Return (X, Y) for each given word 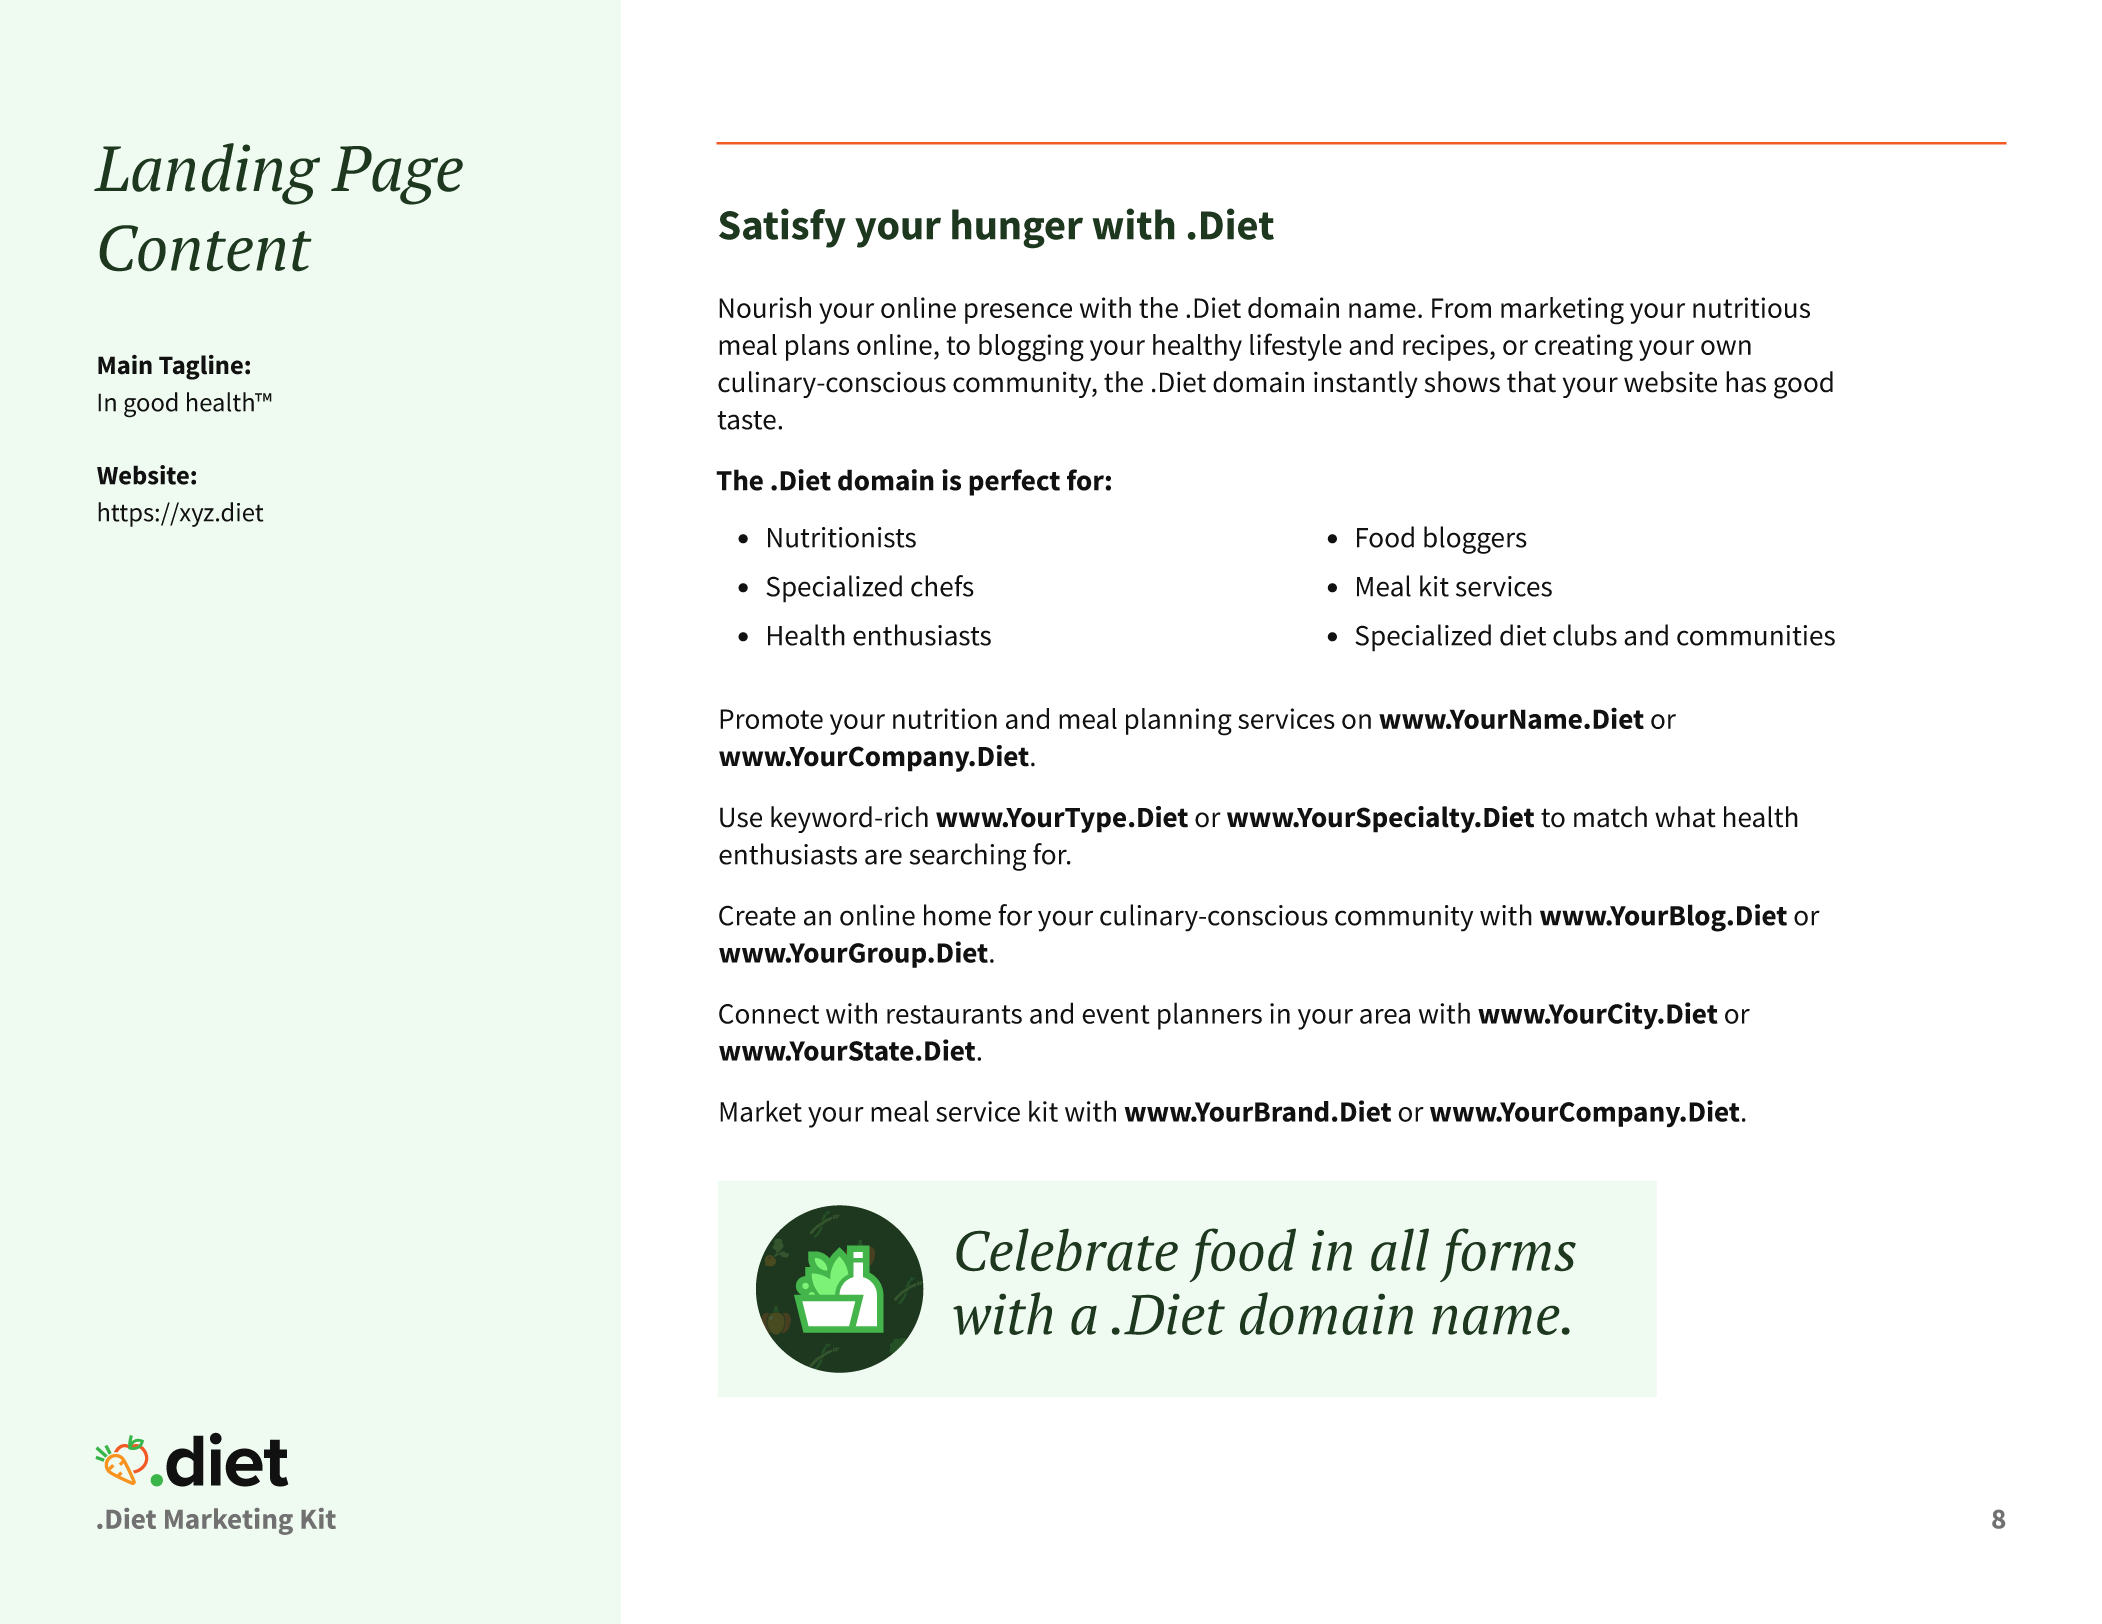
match (1610, 817)
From (1461, 308)
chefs (942, 586)
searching (967, 857)
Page (397, 175)
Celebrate (1067, 1250)
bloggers (1475, 540)
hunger (1017, 229)
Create (757, 915)
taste (746, 420)
